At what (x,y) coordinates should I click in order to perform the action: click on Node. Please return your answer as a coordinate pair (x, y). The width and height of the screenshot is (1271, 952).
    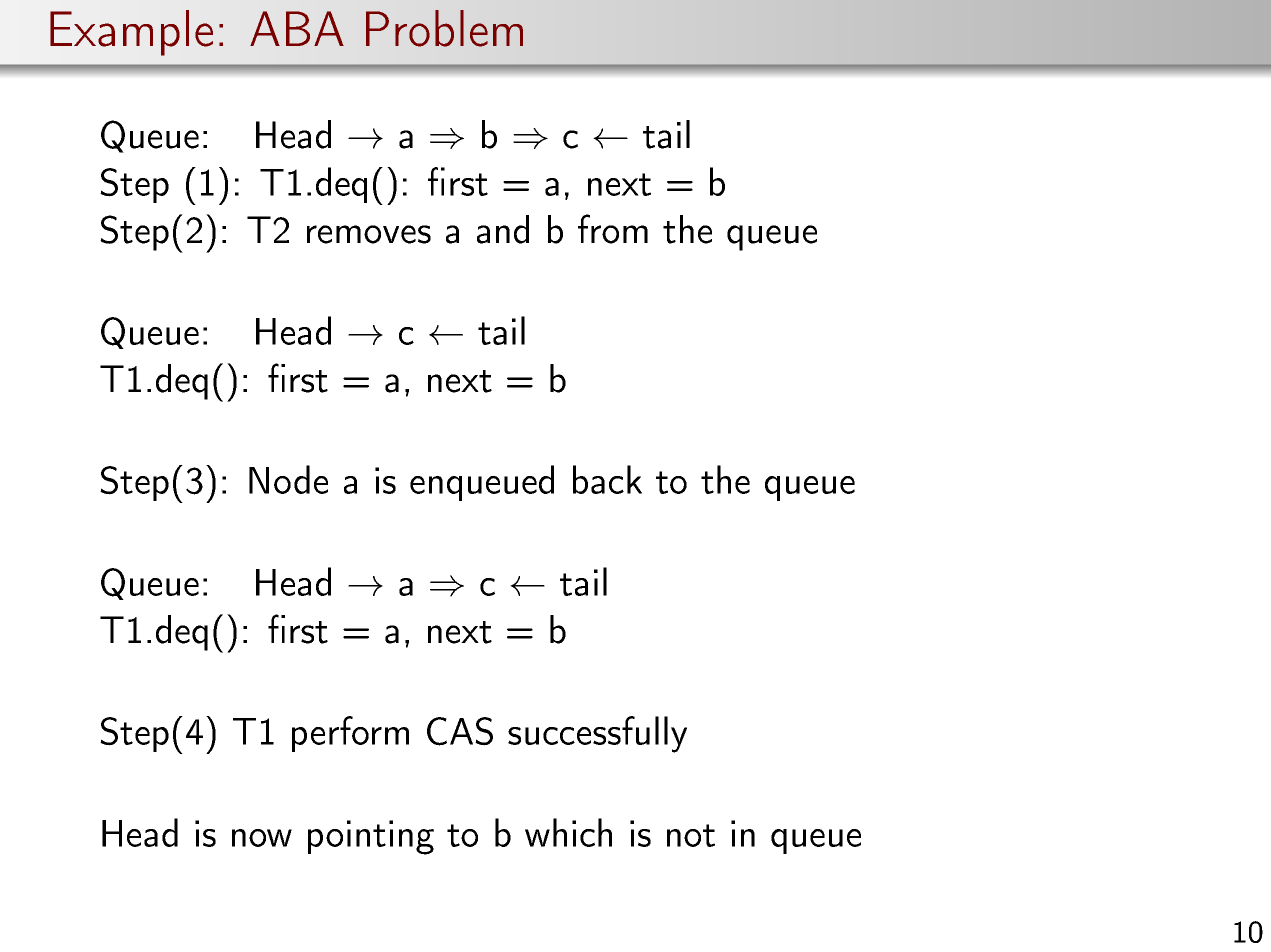
    Looking at the image, I should click on (288, 479).
